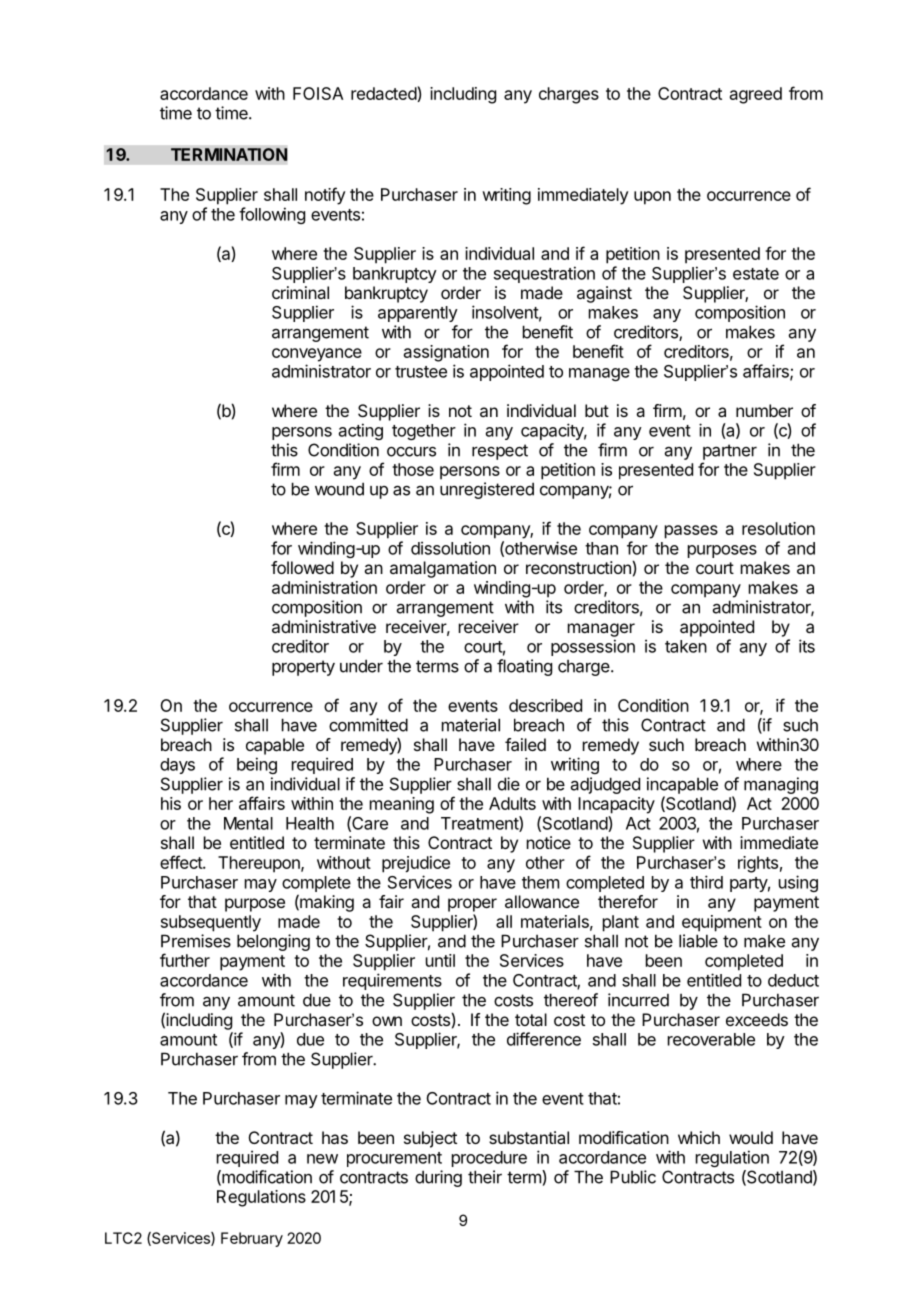  What do you see at coordinates (324, 626) in the screenshot?
I see `administrative` at bounding box center [324, 626].
